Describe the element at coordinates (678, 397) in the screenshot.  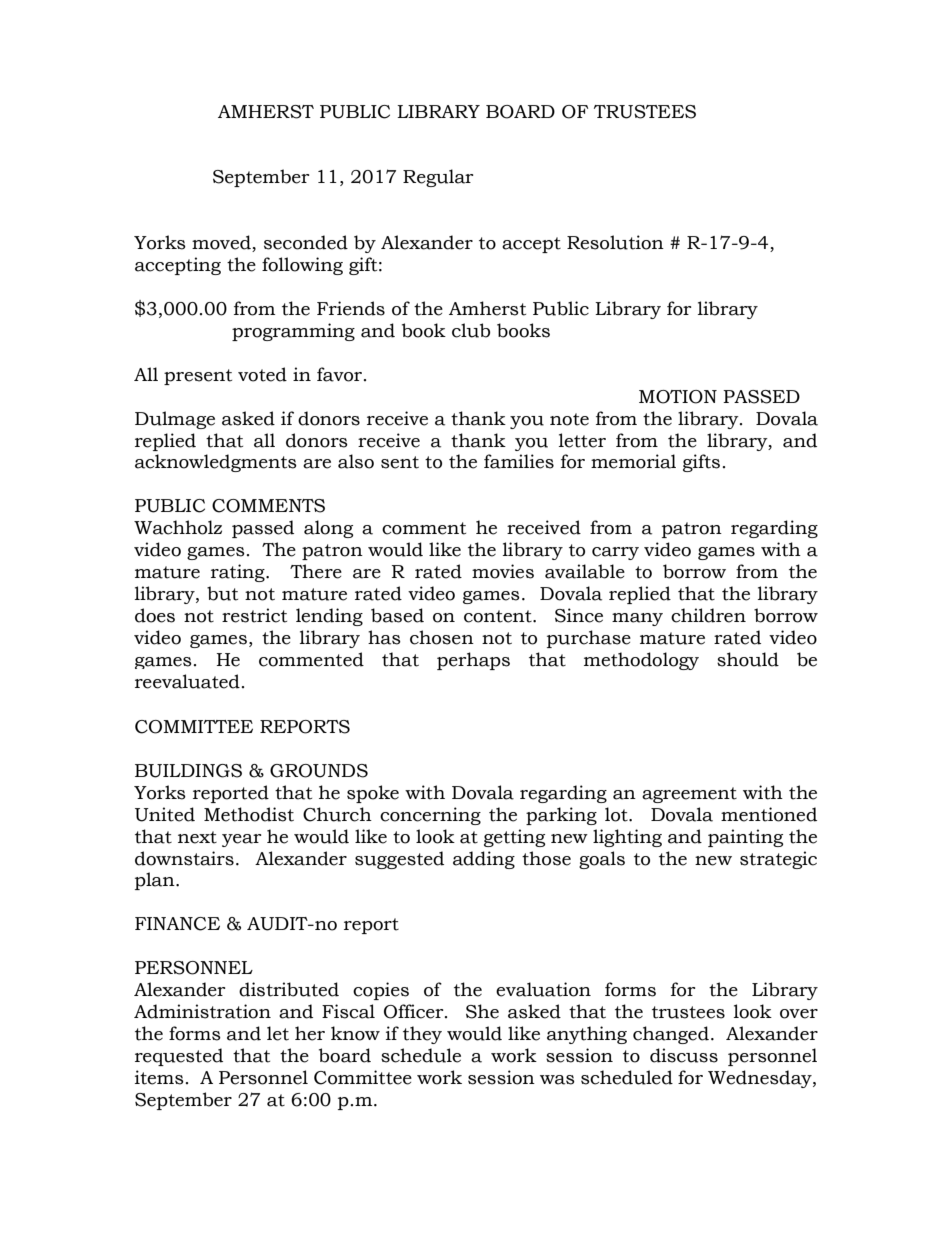
I see `MOTION` at that location.
